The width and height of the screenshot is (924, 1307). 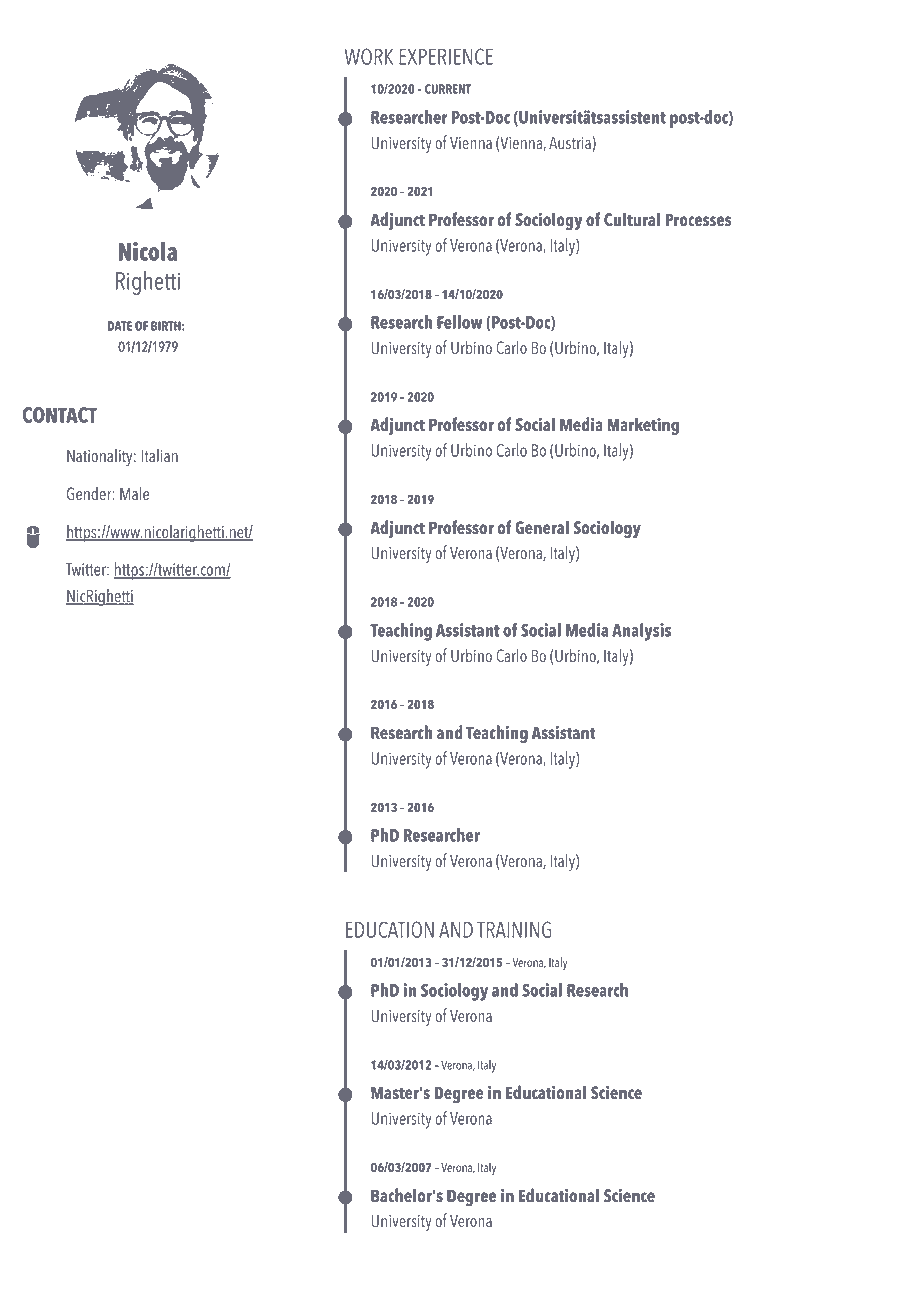 What do you see at coordinates (134, 494) in the screenshot?
I see `Male` at bounding box center [134, 494].
